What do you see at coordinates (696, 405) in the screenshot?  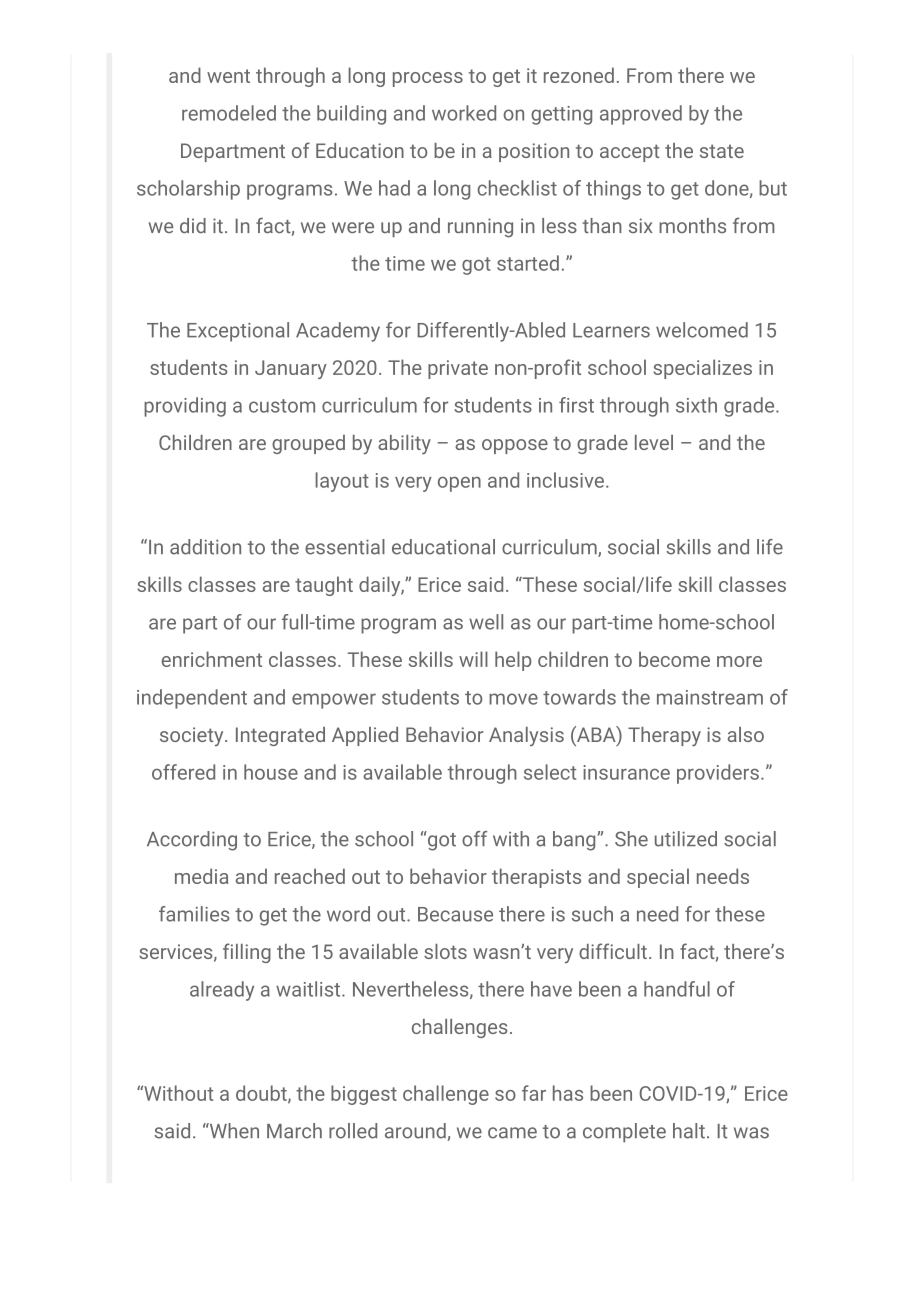 I see `sixth` at bounding box center [696, 405].
